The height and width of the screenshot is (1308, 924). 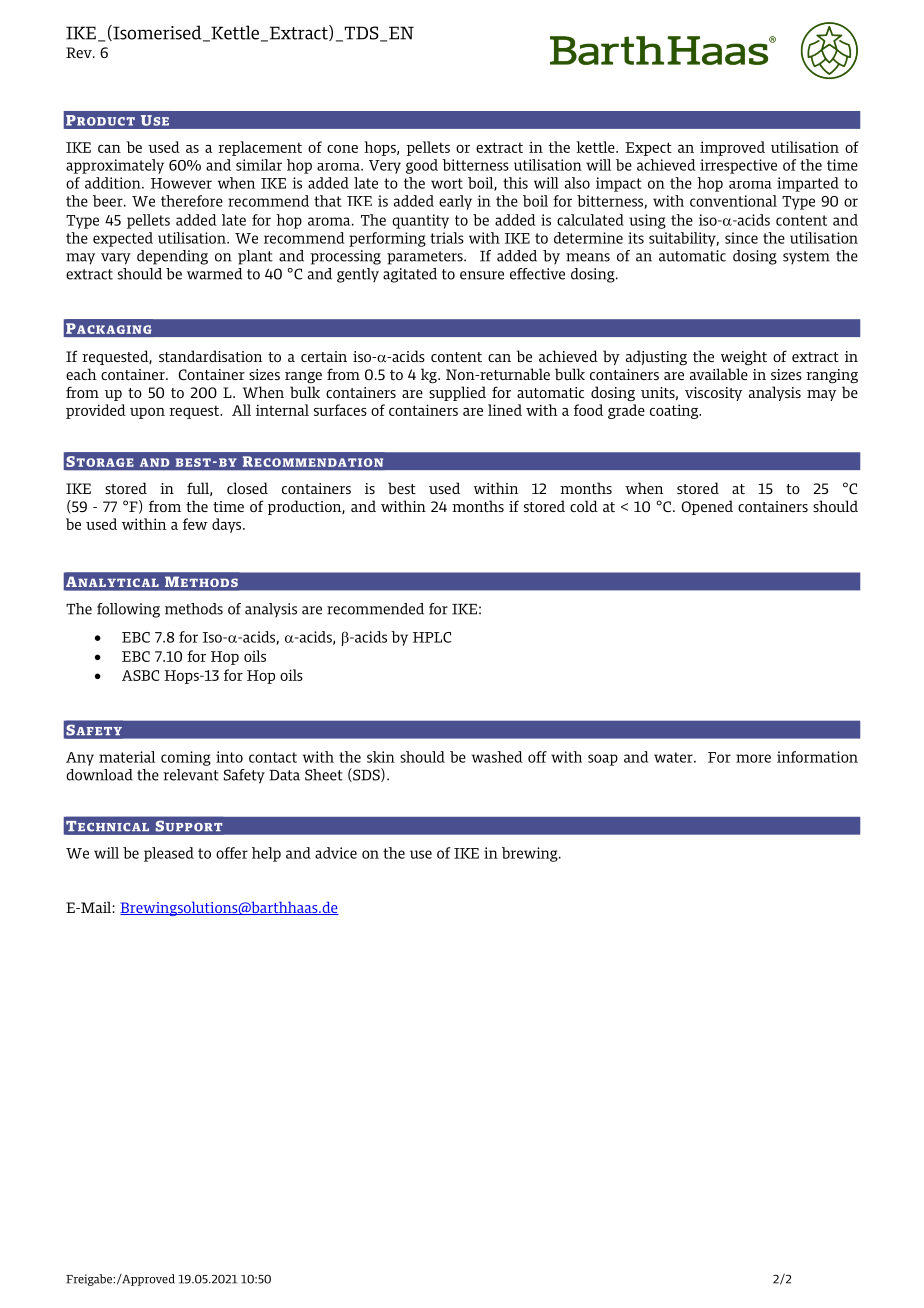 What do you see at coordinates (744, 357) in the screenshot?
I see `weight` at bounding box center [744, 357].
